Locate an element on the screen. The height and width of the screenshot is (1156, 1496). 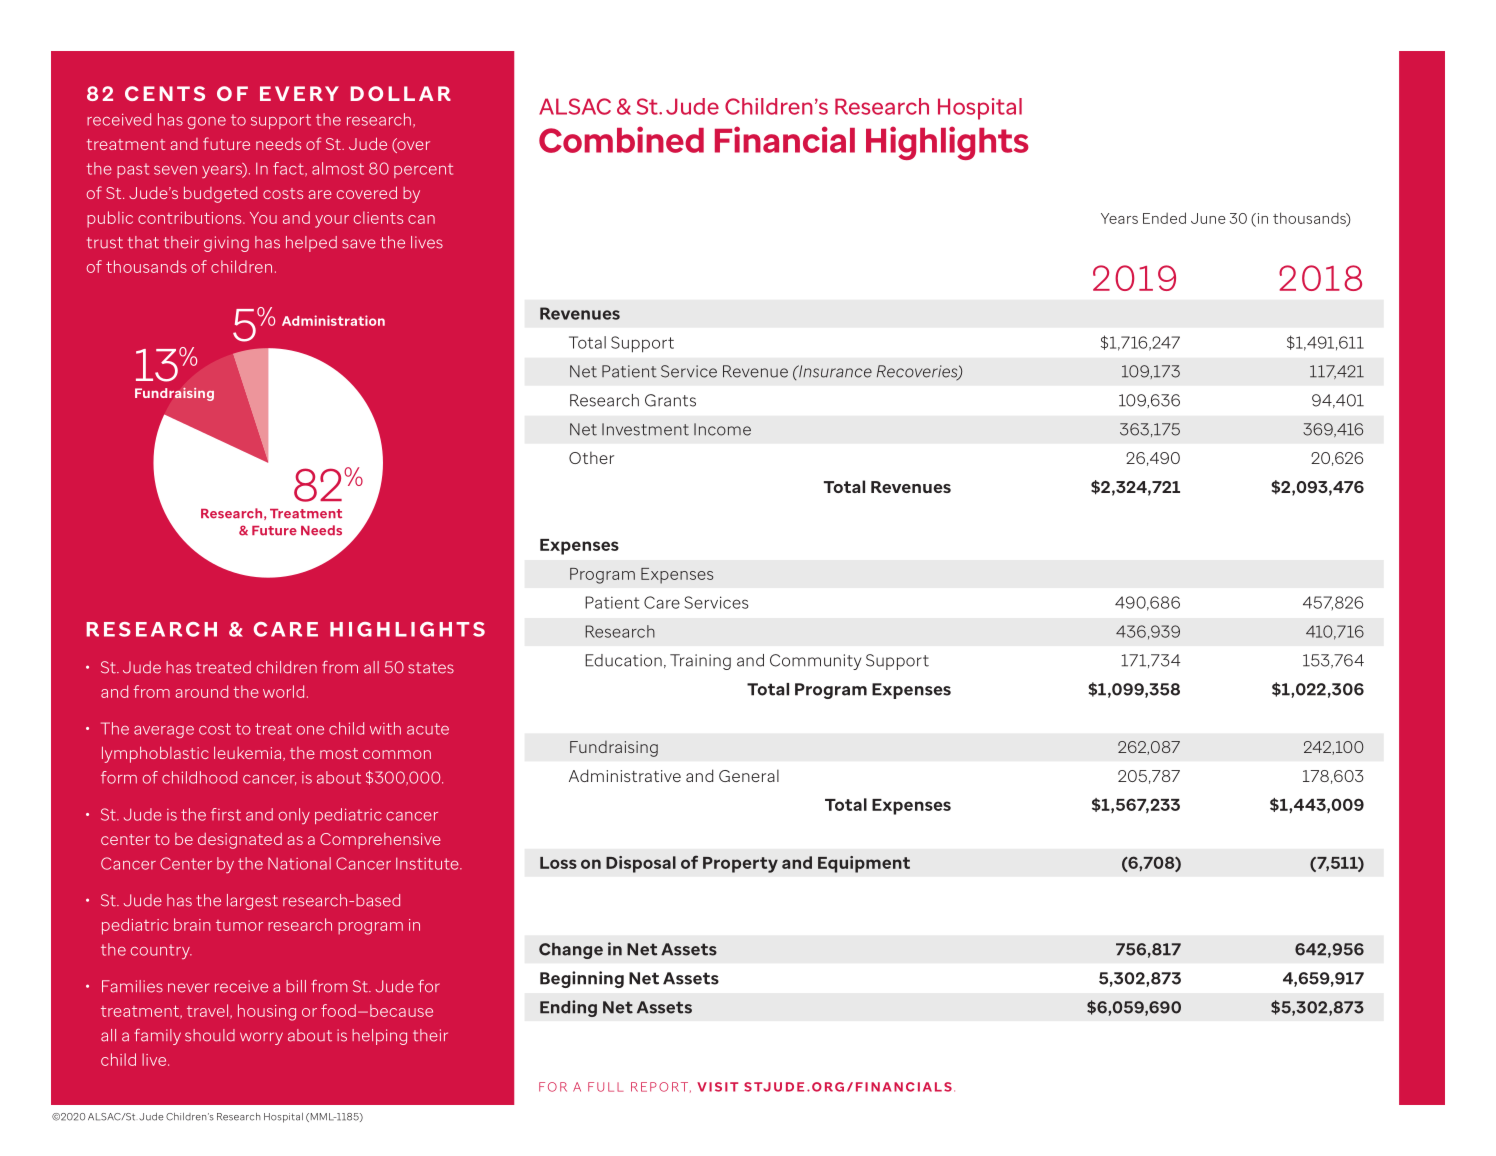
Administration is located at coordinates (333, 320).
